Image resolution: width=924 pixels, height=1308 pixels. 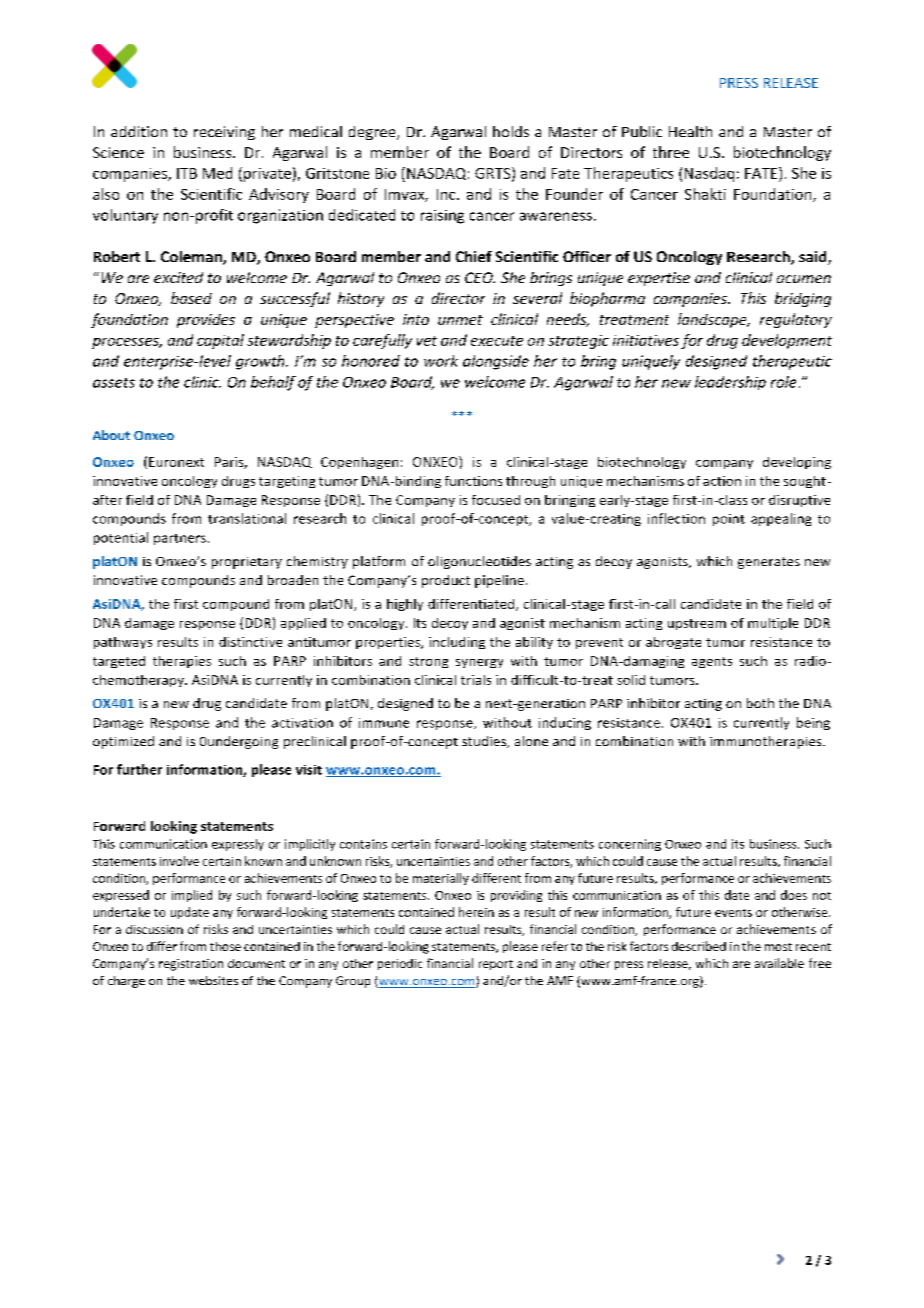 What do you see at coordinates (496, 965) in the screenshot?
I see `report` at bounding box center [496, 965].
